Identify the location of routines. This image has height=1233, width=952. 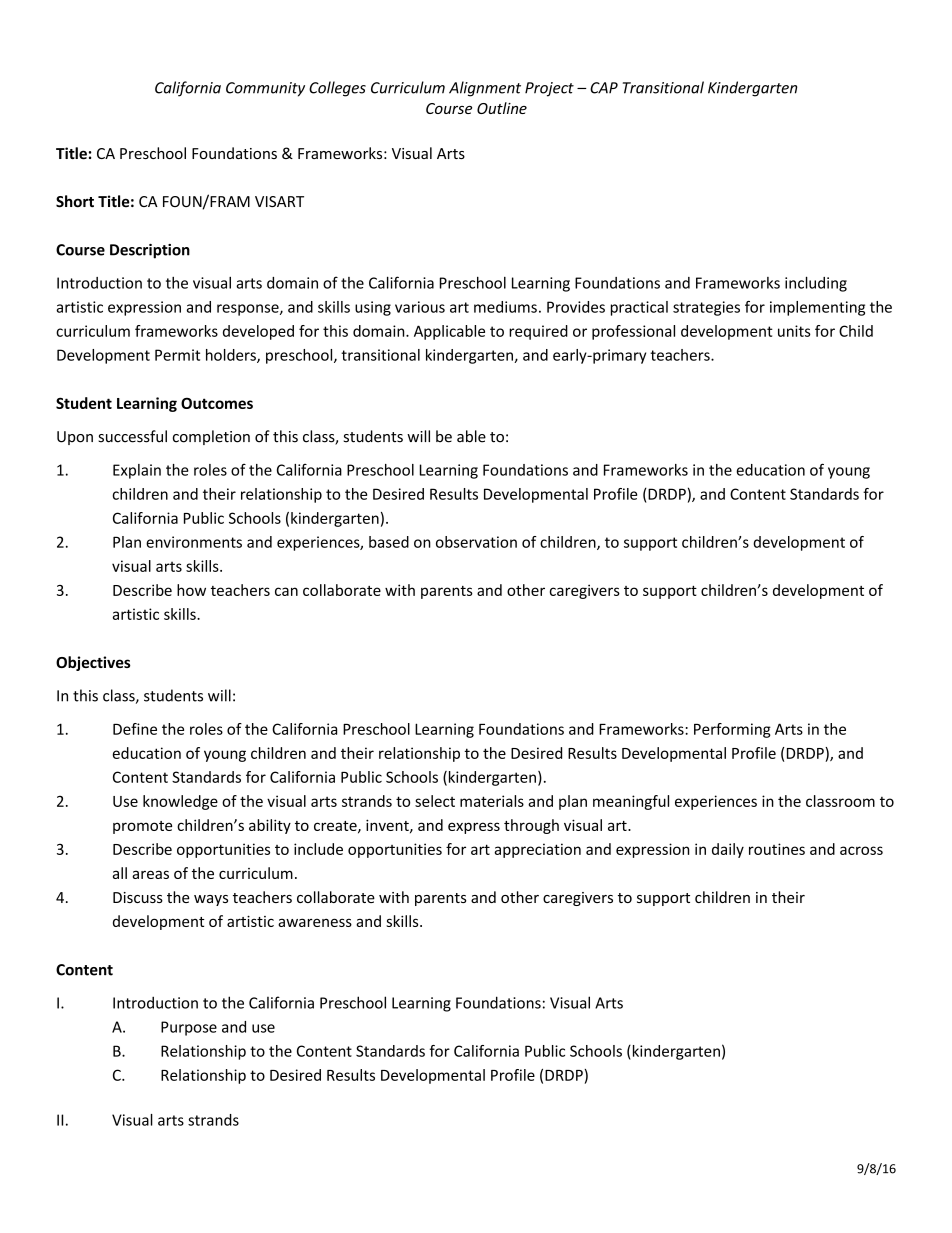
(777, 849).
